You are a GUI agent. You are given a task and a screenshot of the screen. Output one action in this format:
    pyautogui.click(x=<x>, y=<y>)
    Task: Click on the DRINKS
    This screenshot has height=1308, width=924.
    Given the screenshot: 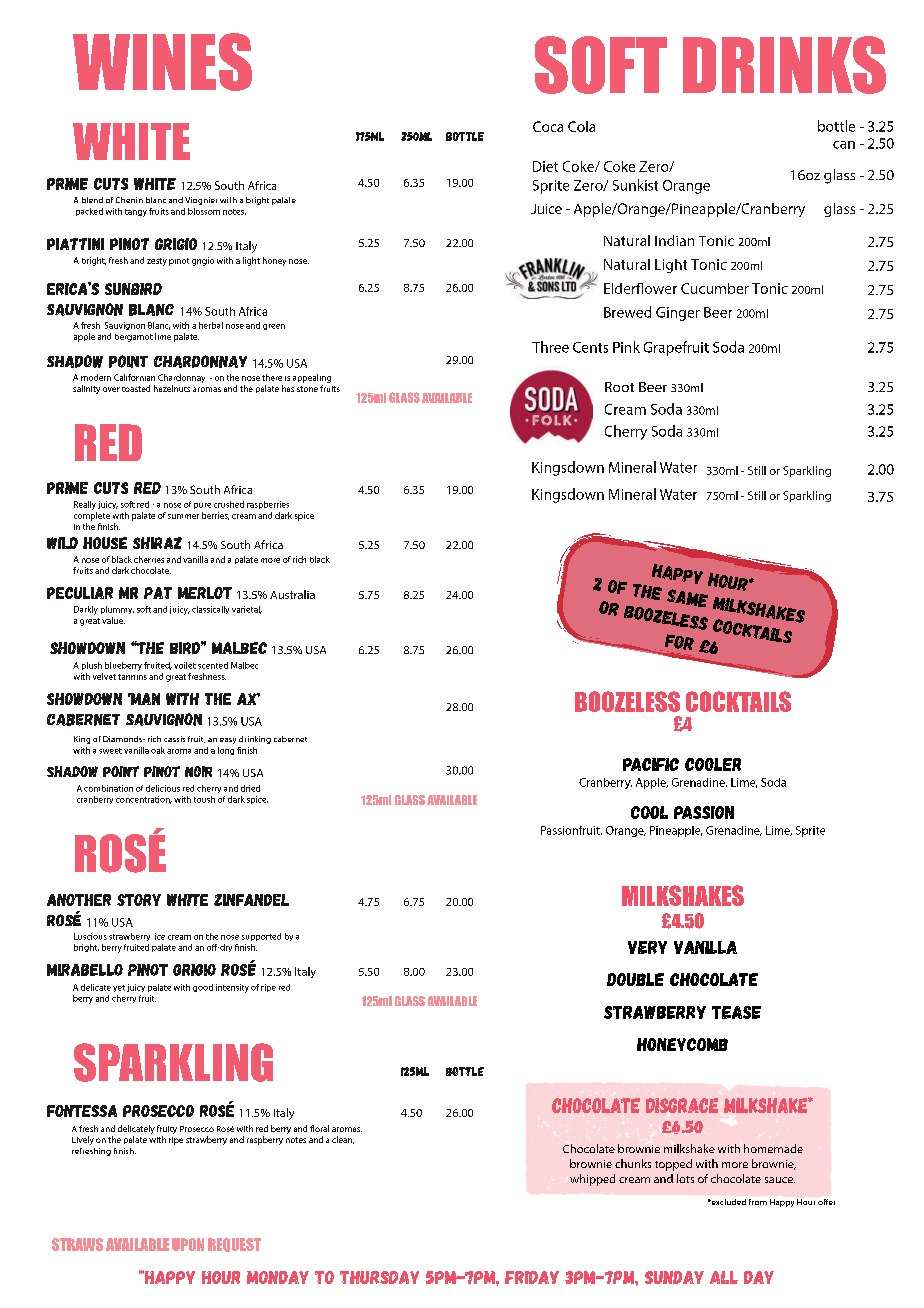 What is the action you would take?
    pyautogui.click(x=784, y=65)
